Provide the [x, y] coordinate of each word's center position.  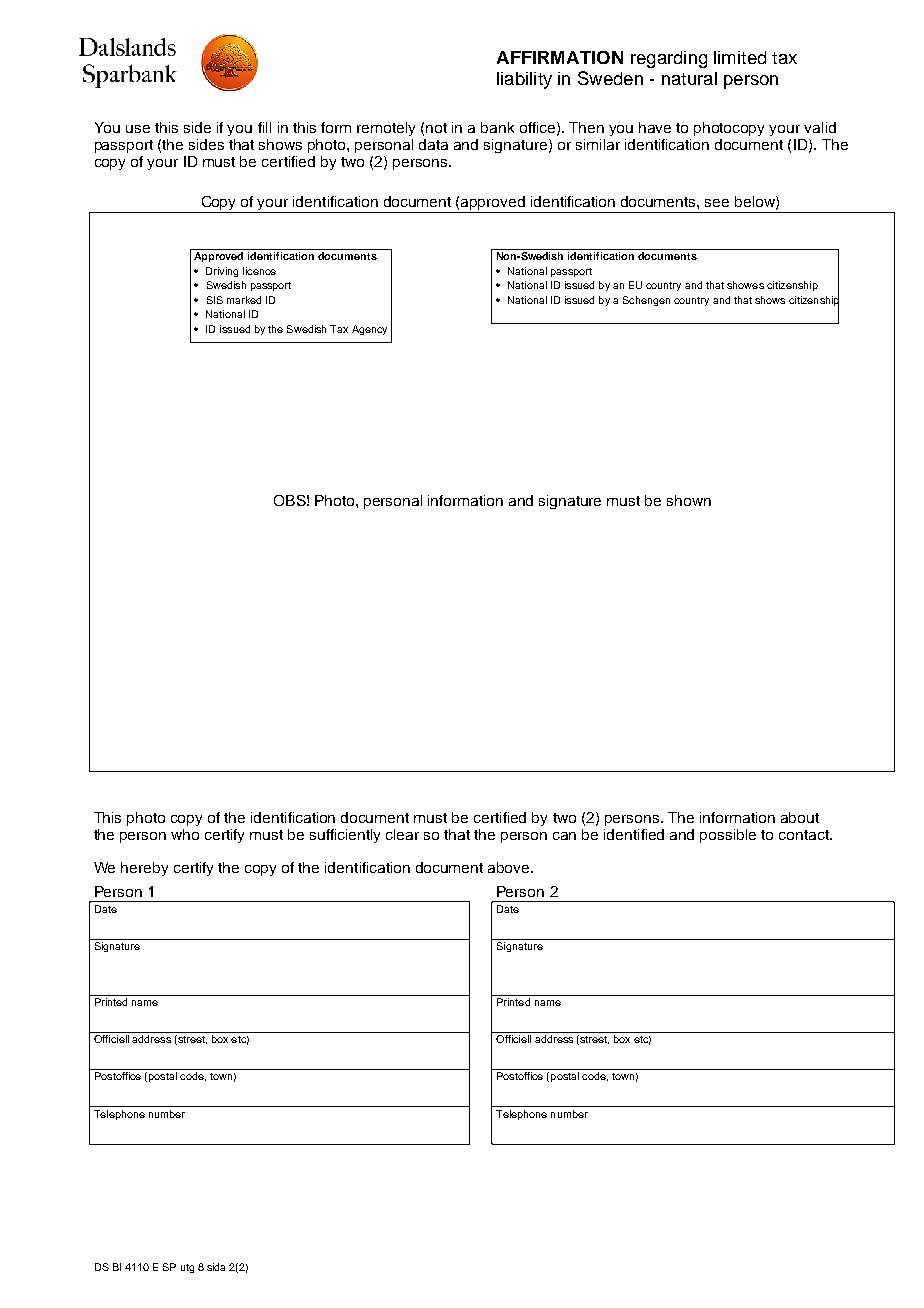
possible [728, 836]
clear [402, 834]
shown [689, 500]
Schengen [646, 301]
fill [264, 127]
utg [187, 1268]
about [800, 817]
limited [740, 57]
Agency [369, 330]
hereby [144, 869]
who [185, 834]
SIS [215, 300]
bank [497, 127]
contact [805, 835]
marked [244, 300]
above [510, 867]
